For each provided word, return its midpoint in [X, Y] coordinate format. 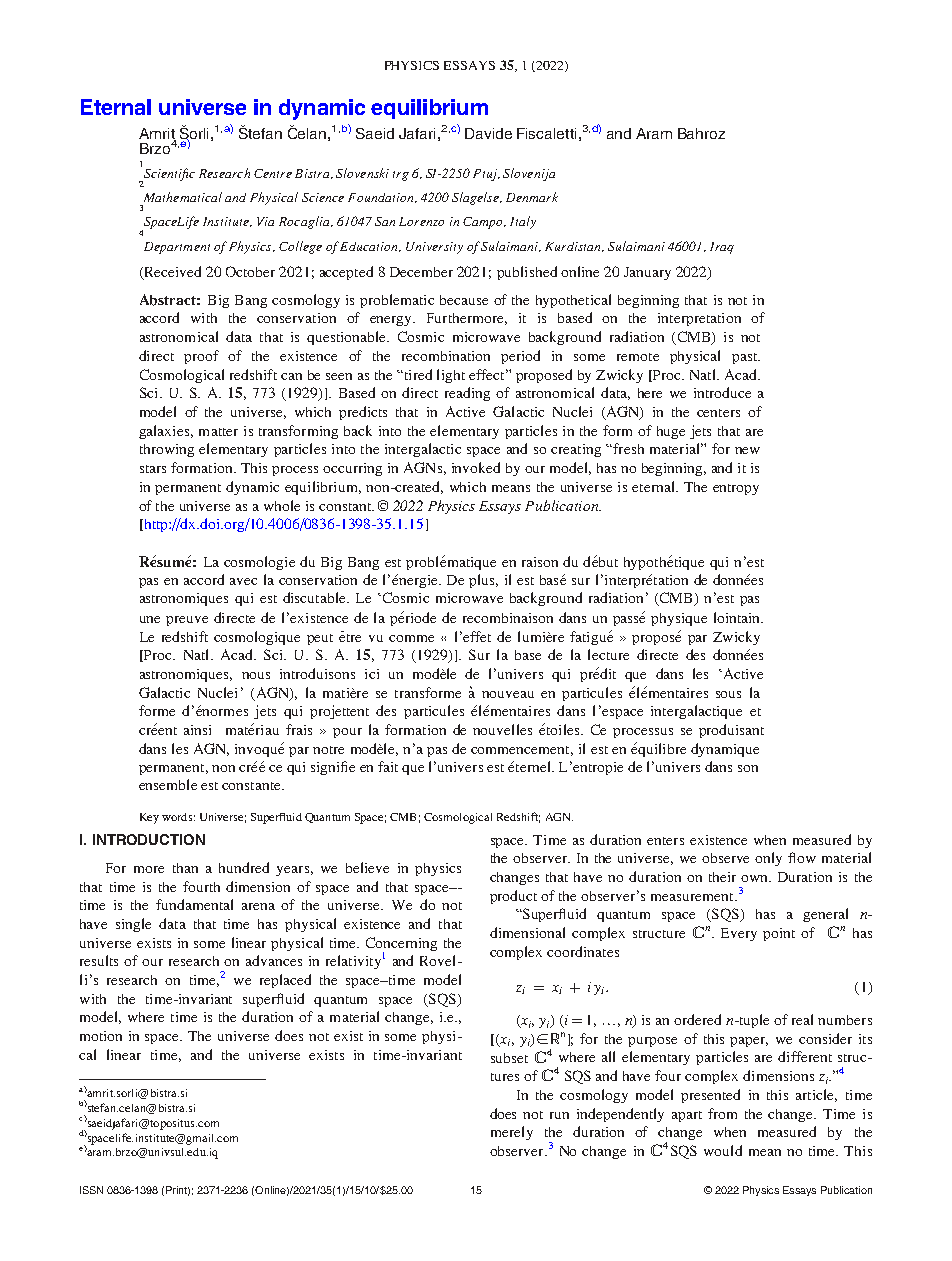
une [150, 619]
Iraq [722, 248]
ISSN [91, 1190]
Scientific [168, 175]
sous [728, 694]
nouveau [508, 694]
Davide [488, 133]
